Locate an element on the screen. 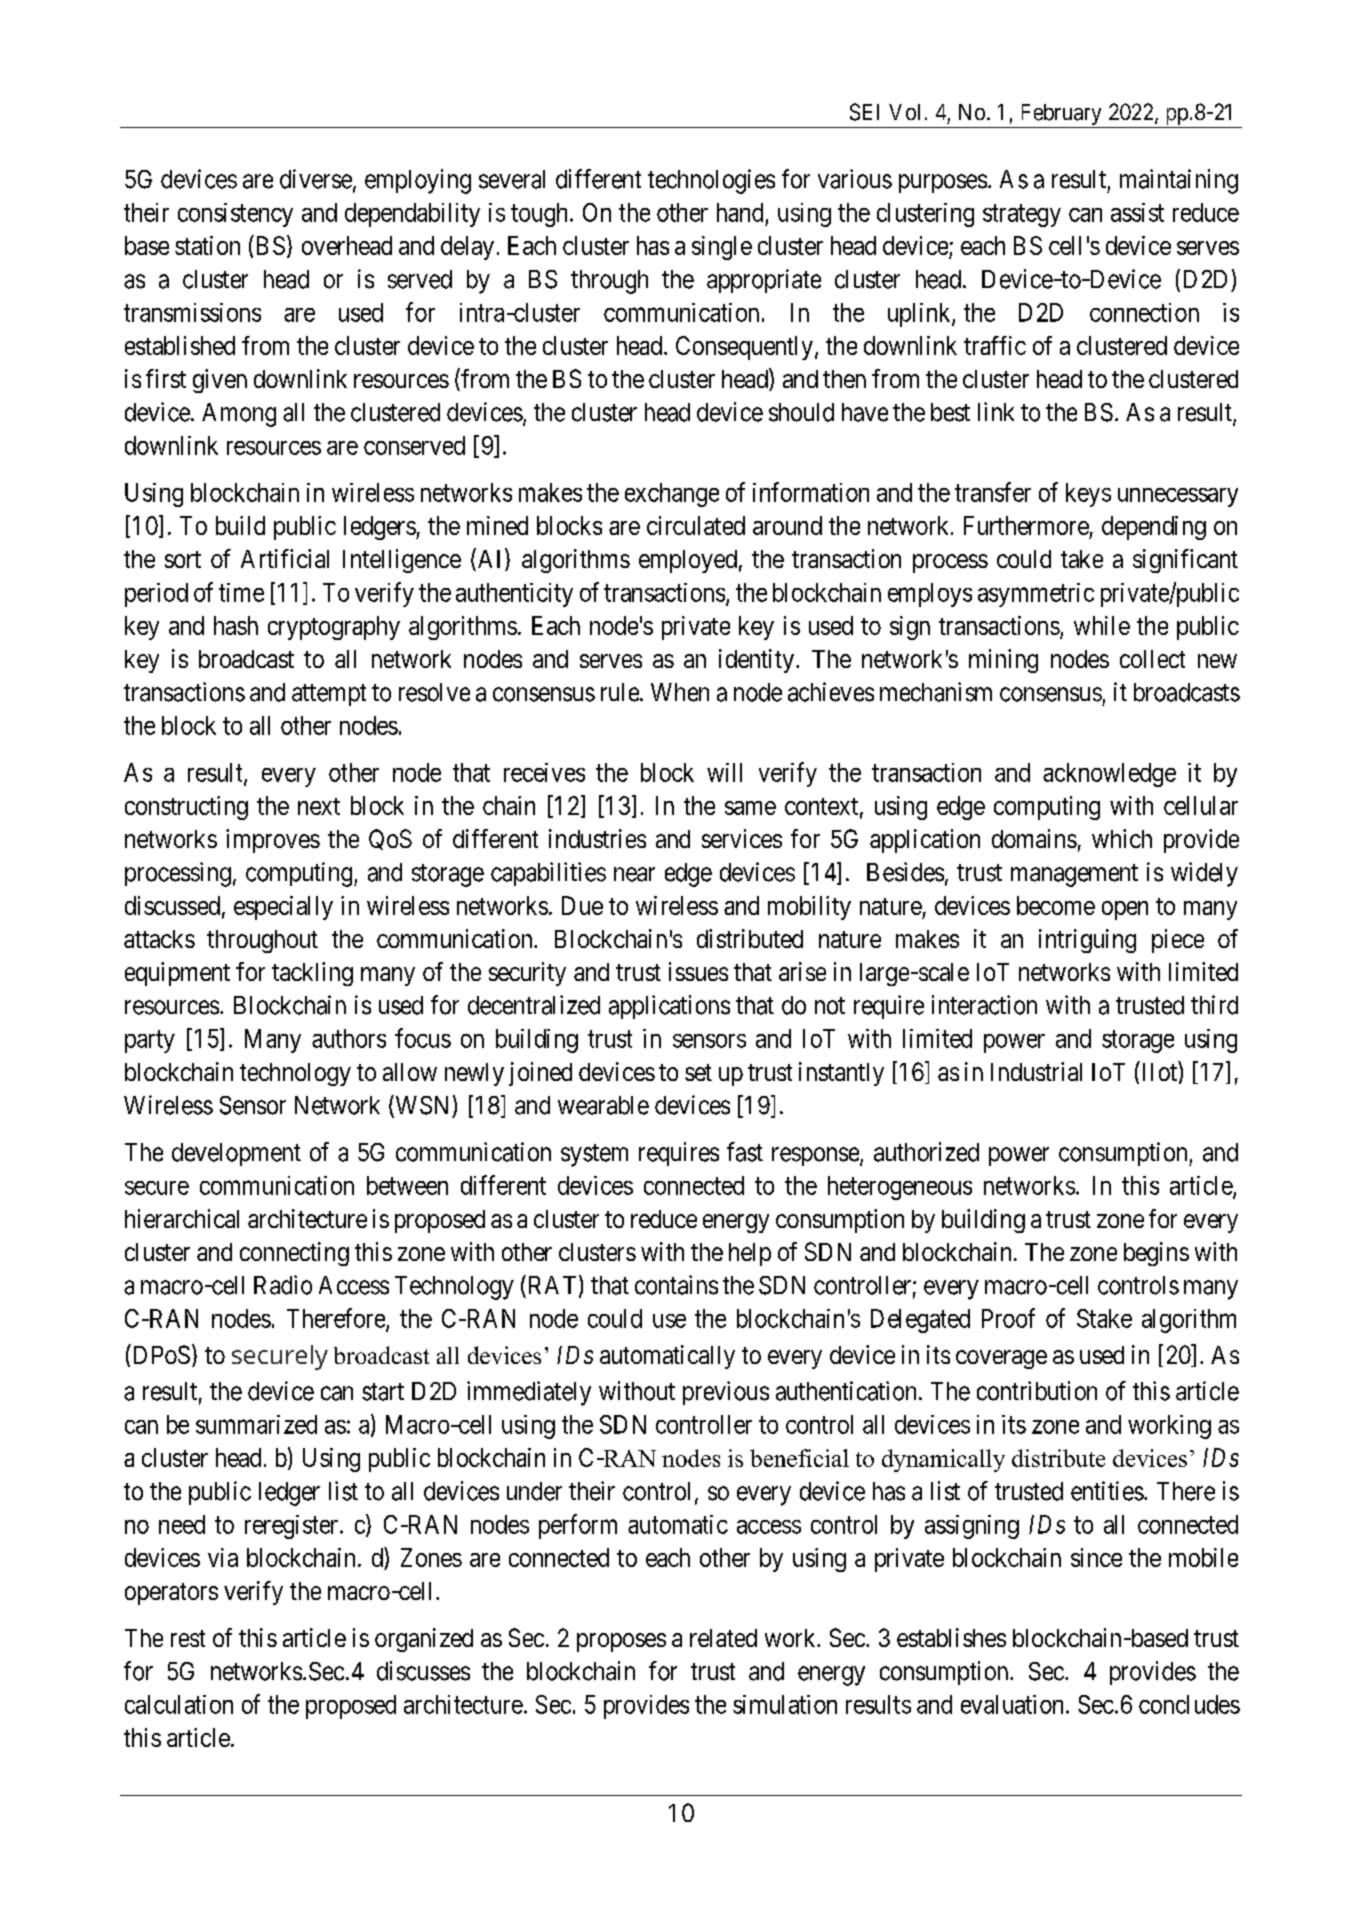 The image size is (1362, 1926). February is located at coordinates (1061, 116).
